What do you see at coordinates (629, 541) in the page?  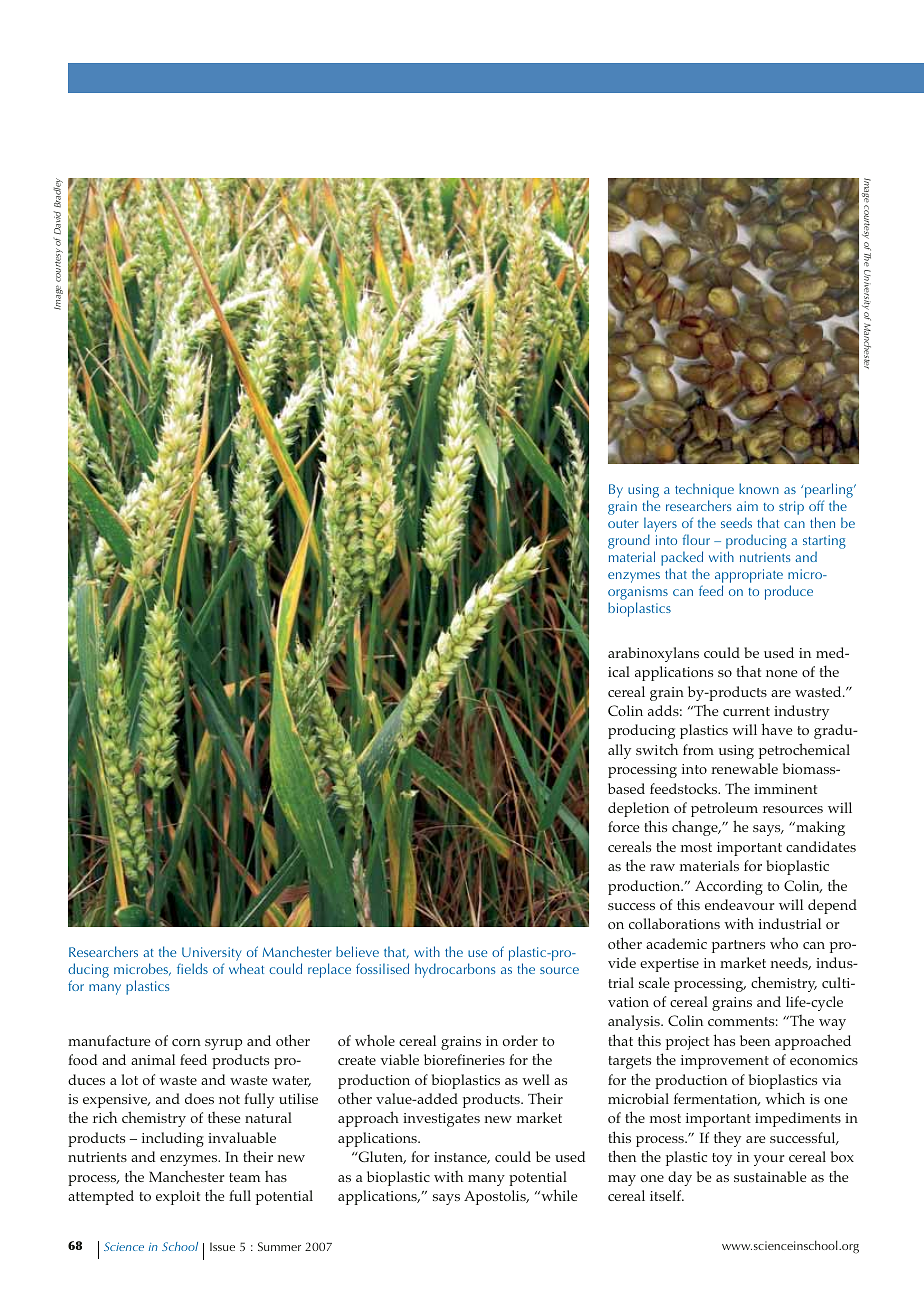 I see `ground` at bounding box center [629, 541].
